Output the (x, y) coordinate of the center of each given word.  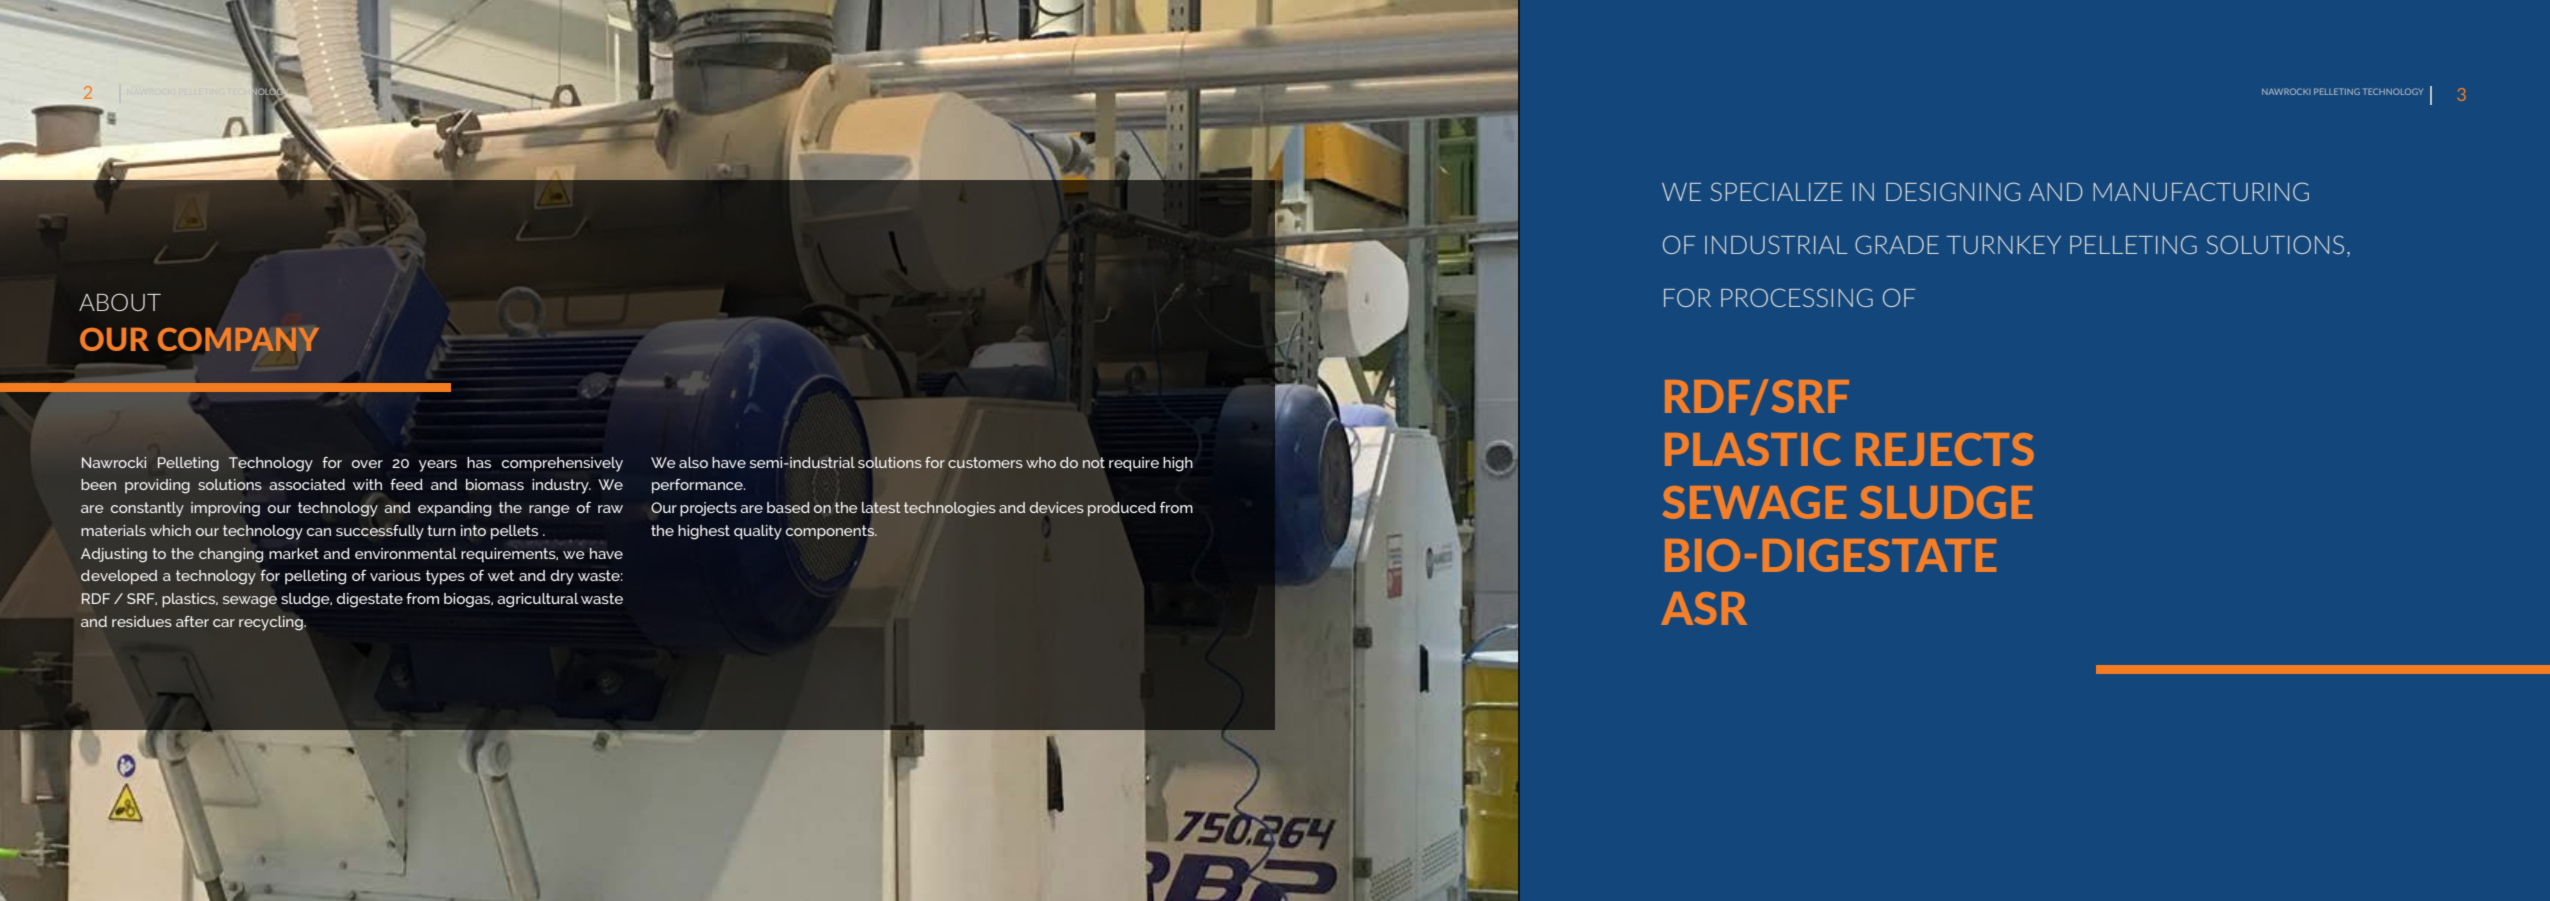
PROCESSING (1797, 297)
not (1094, 462)
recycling (272, 623)
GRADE (1897, 244)
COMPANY (238, 339)
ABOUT (120, 302)
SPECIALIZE (1777, 191)
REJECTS (1945, 449)
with (367, 484)
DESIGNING (1953, 191)
